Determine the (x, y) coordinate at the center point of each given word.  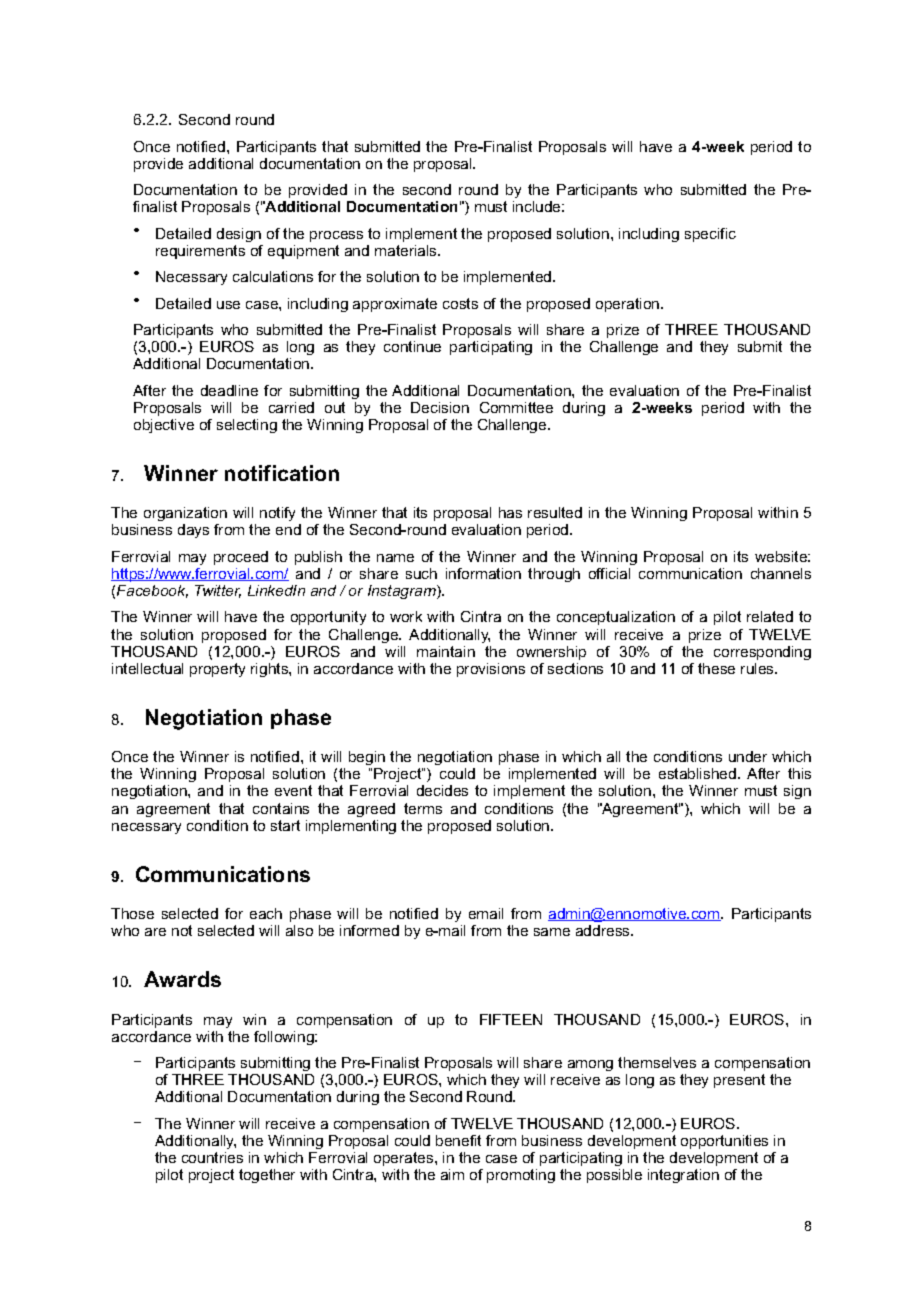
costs (460, 303)
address (604, 930)
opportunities (724, 1142)
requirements (200, 252)
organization (185, 516)
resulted (555, 512)
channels (781, 573)
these (716, 668)
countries (212, 1157)
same (552, 932)
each (266, 913)
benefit (458, 1140)
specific (710, 235)
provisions (491, 670)
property (217, 670)
